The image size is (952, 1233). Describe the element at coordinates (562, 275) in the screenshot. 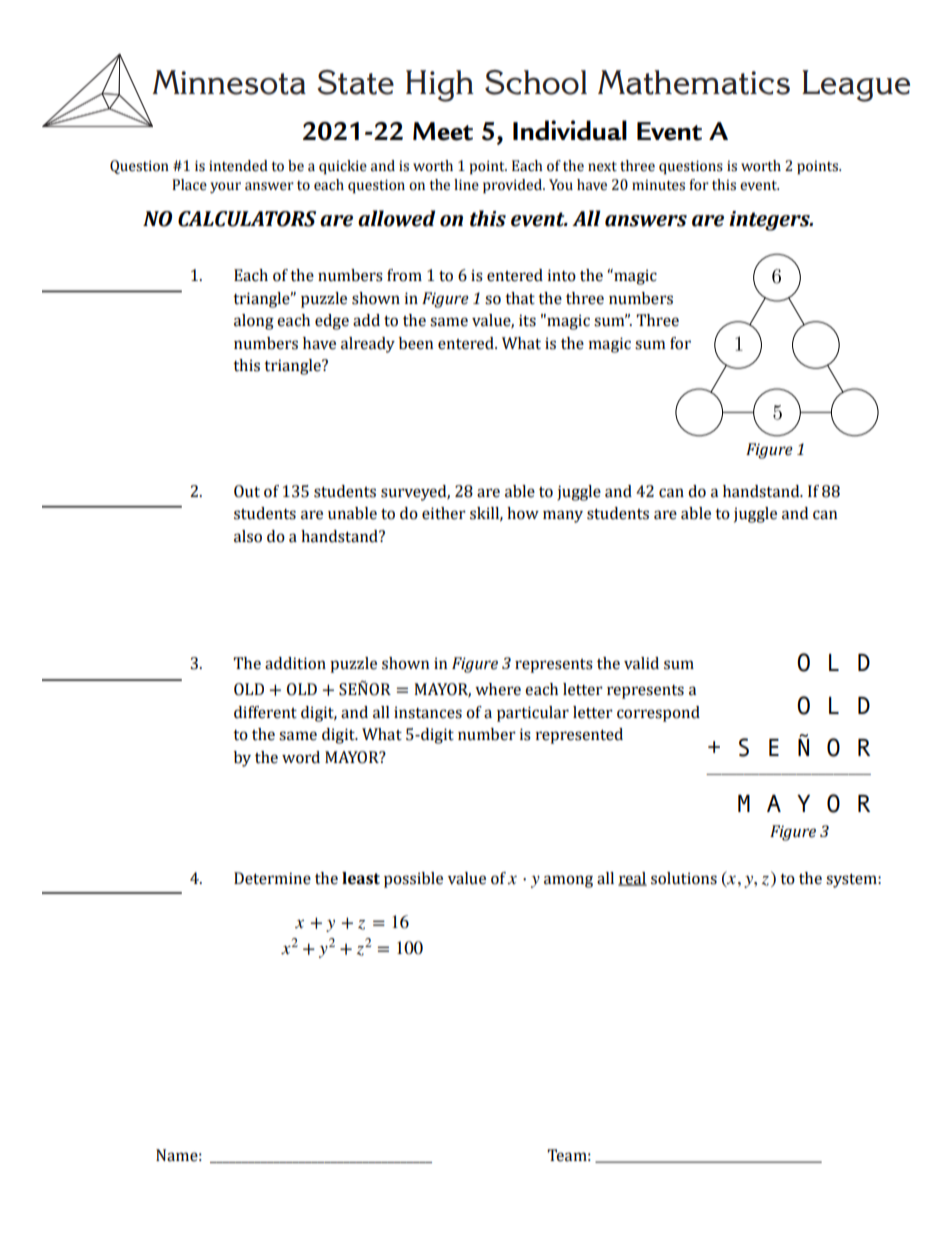

I see `into` at that location.
